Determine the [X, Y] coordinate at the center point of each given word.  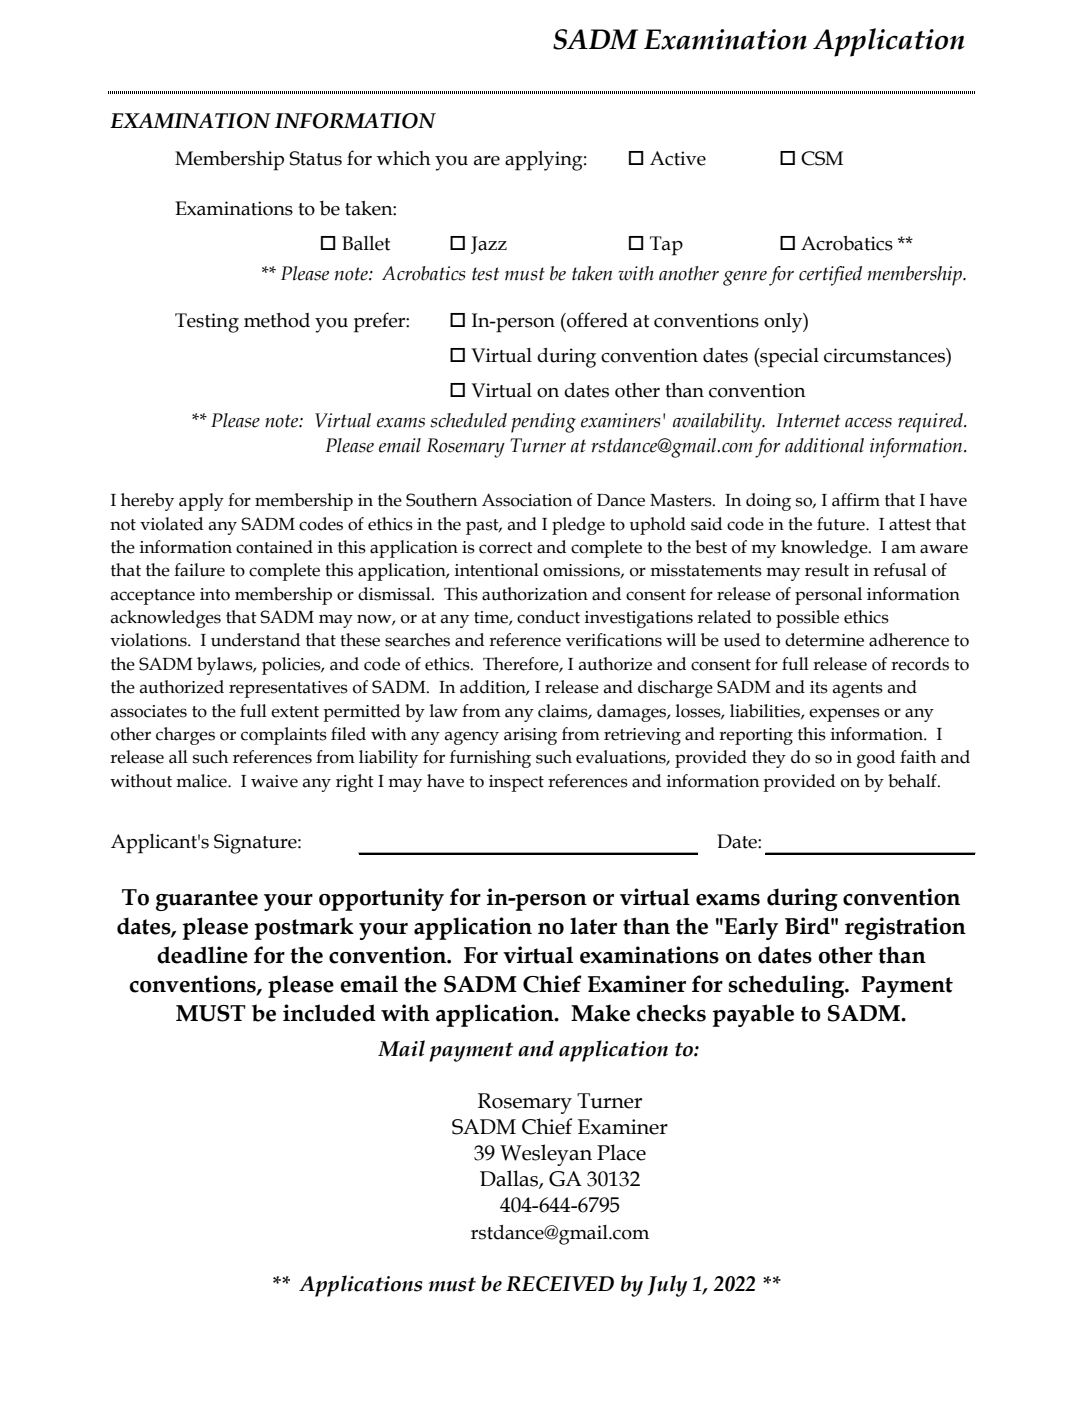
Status [316, 158]
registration [905, 928]
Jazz [489, 245]
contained [274, 547]
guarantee [207, 900]
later [593, 926]
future [842, 524]
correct [506, 548]
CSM [822, 158]
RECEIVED [560, 1284]
